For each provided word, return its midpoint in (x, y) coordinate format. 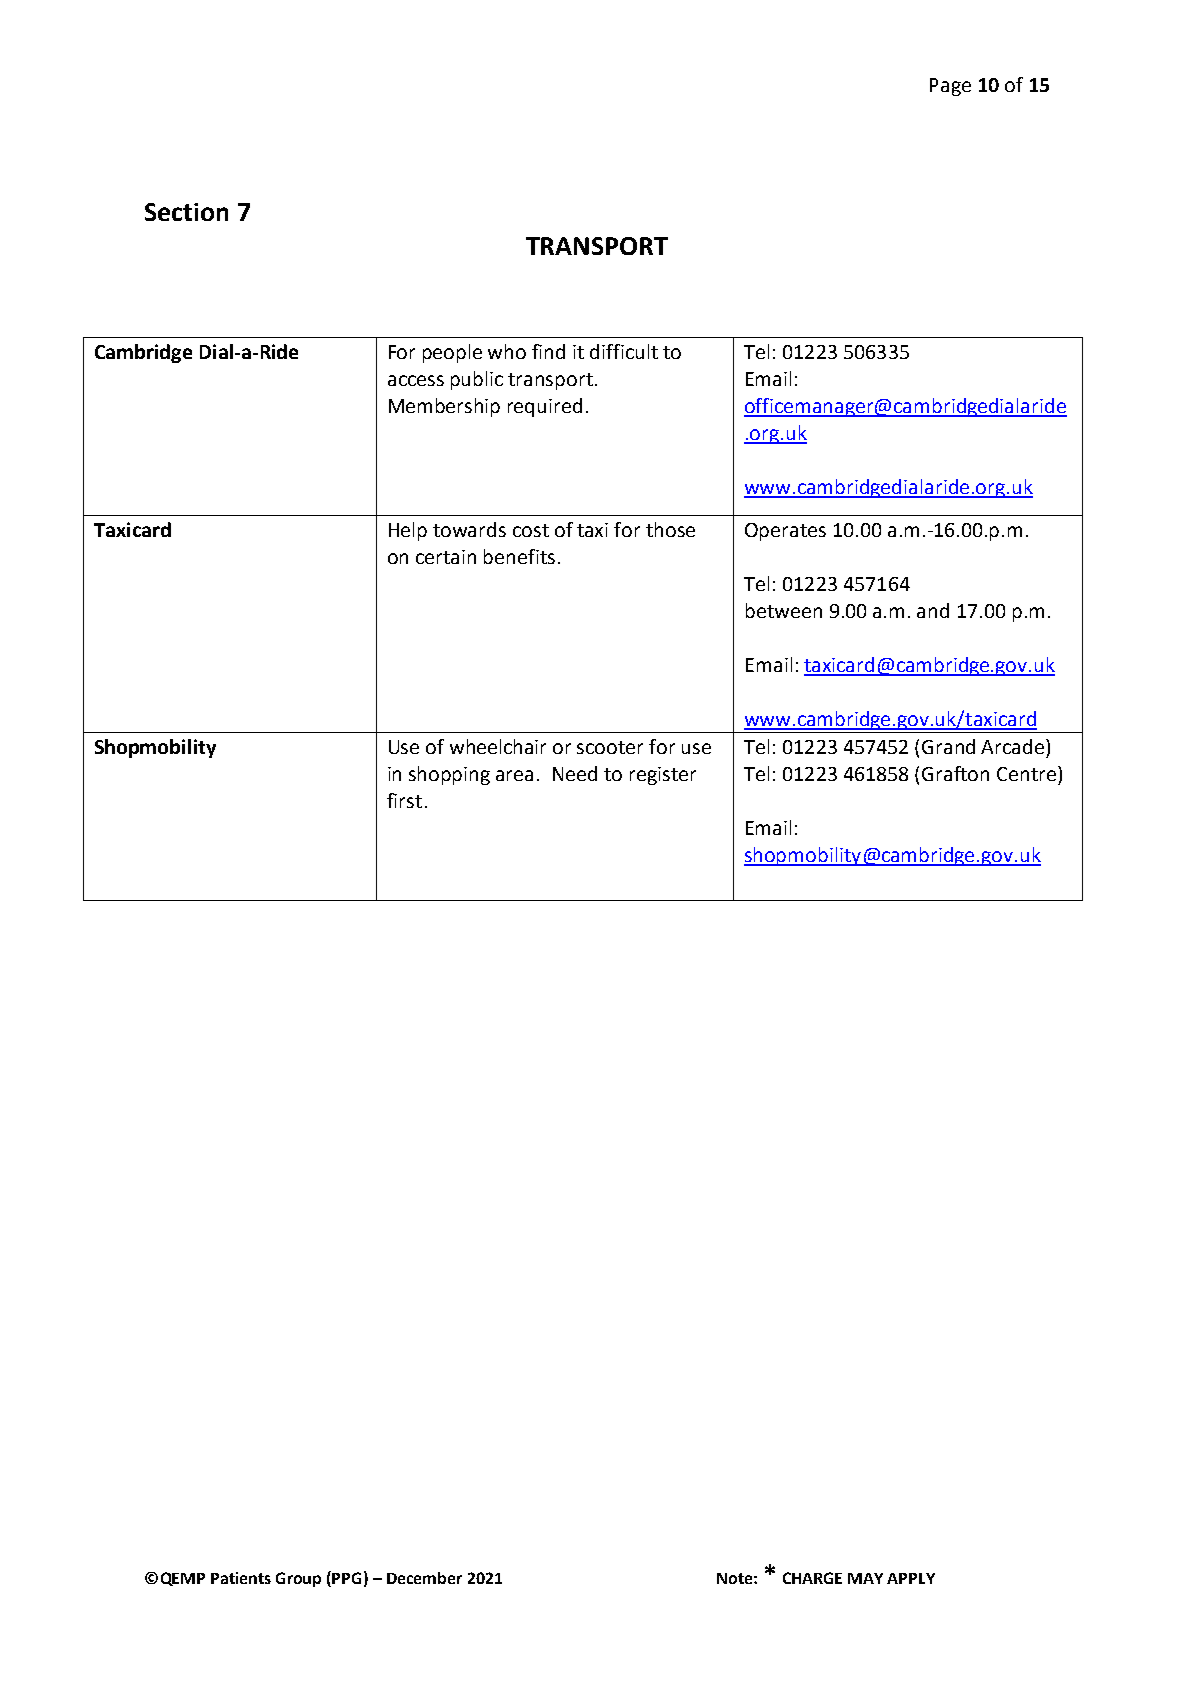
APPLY (911, 1578)
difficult (624, 351)
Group (298, 1579)
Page (950, 87)
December (424, 1578)
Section (186, 212)
